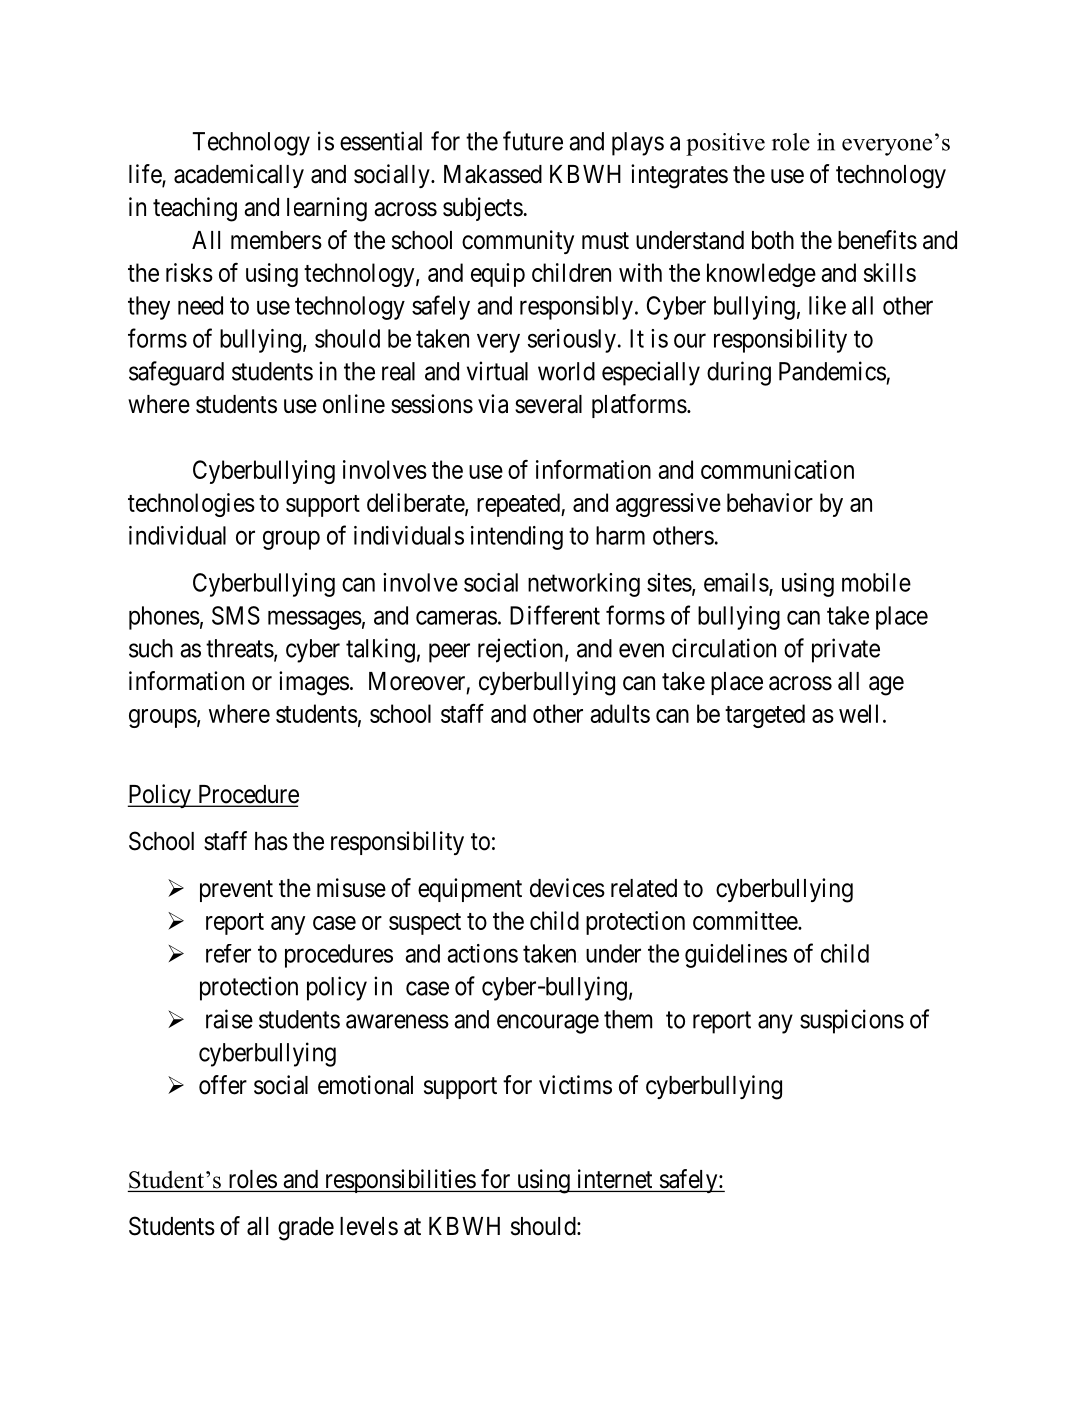 The image size is (1086, 1405). What do you see at coordinates (725, 144) in the screenshot?
I see `positive` at bounding box center [725, 144].
